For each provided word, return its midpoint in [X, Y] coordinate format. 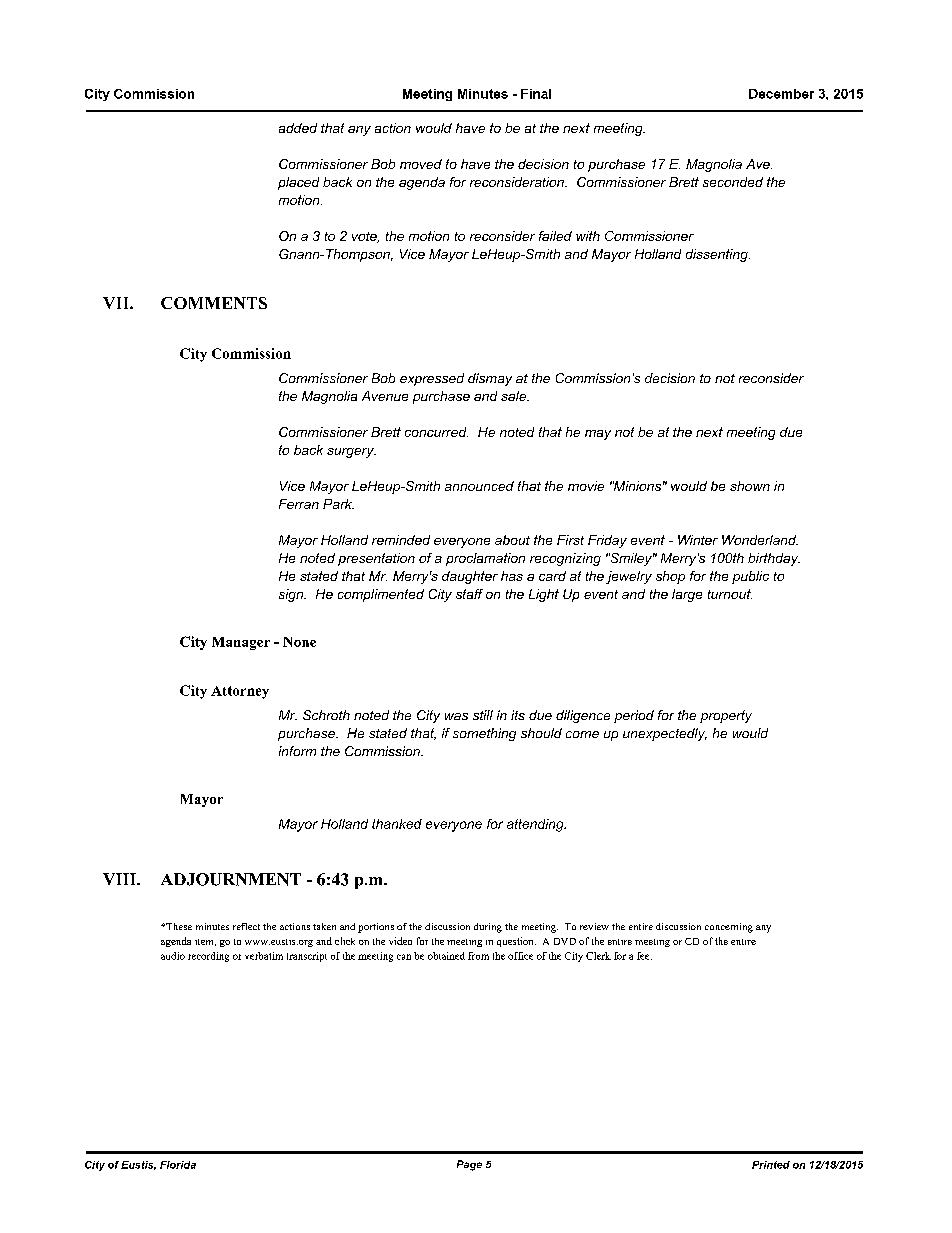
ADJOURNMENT [231, 879]
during [488, 928]
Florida [178, 1165]
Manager [241, 643]
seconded [733, 182]
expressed [432, 379]
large [687, 595]
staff [469, 594]
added [298, 128]
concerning [729, 928]
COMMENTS [214, 303]
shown [750, 486]
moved [421, 164]
